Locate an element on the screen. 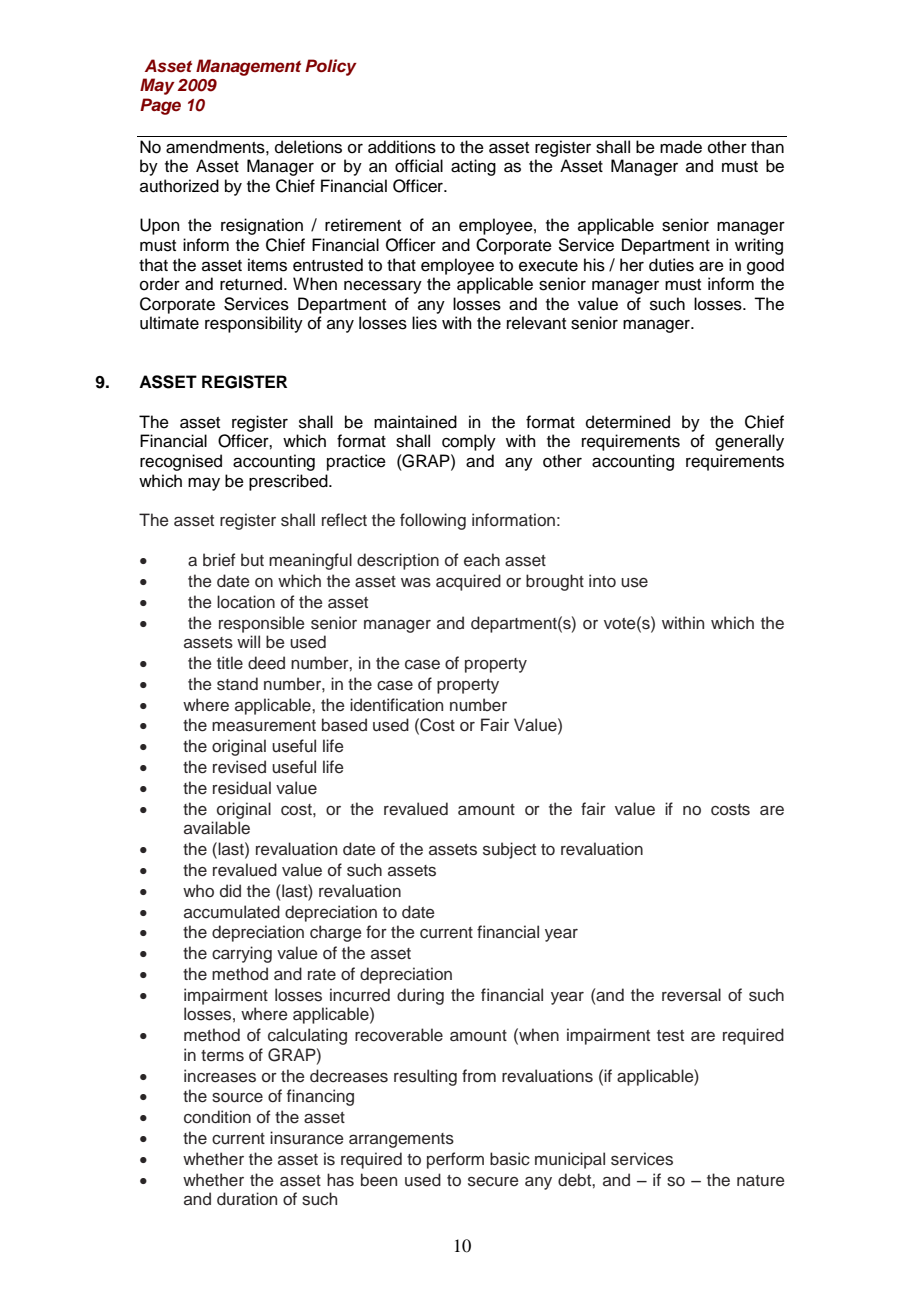  made is located at coordinates (681, 147).
